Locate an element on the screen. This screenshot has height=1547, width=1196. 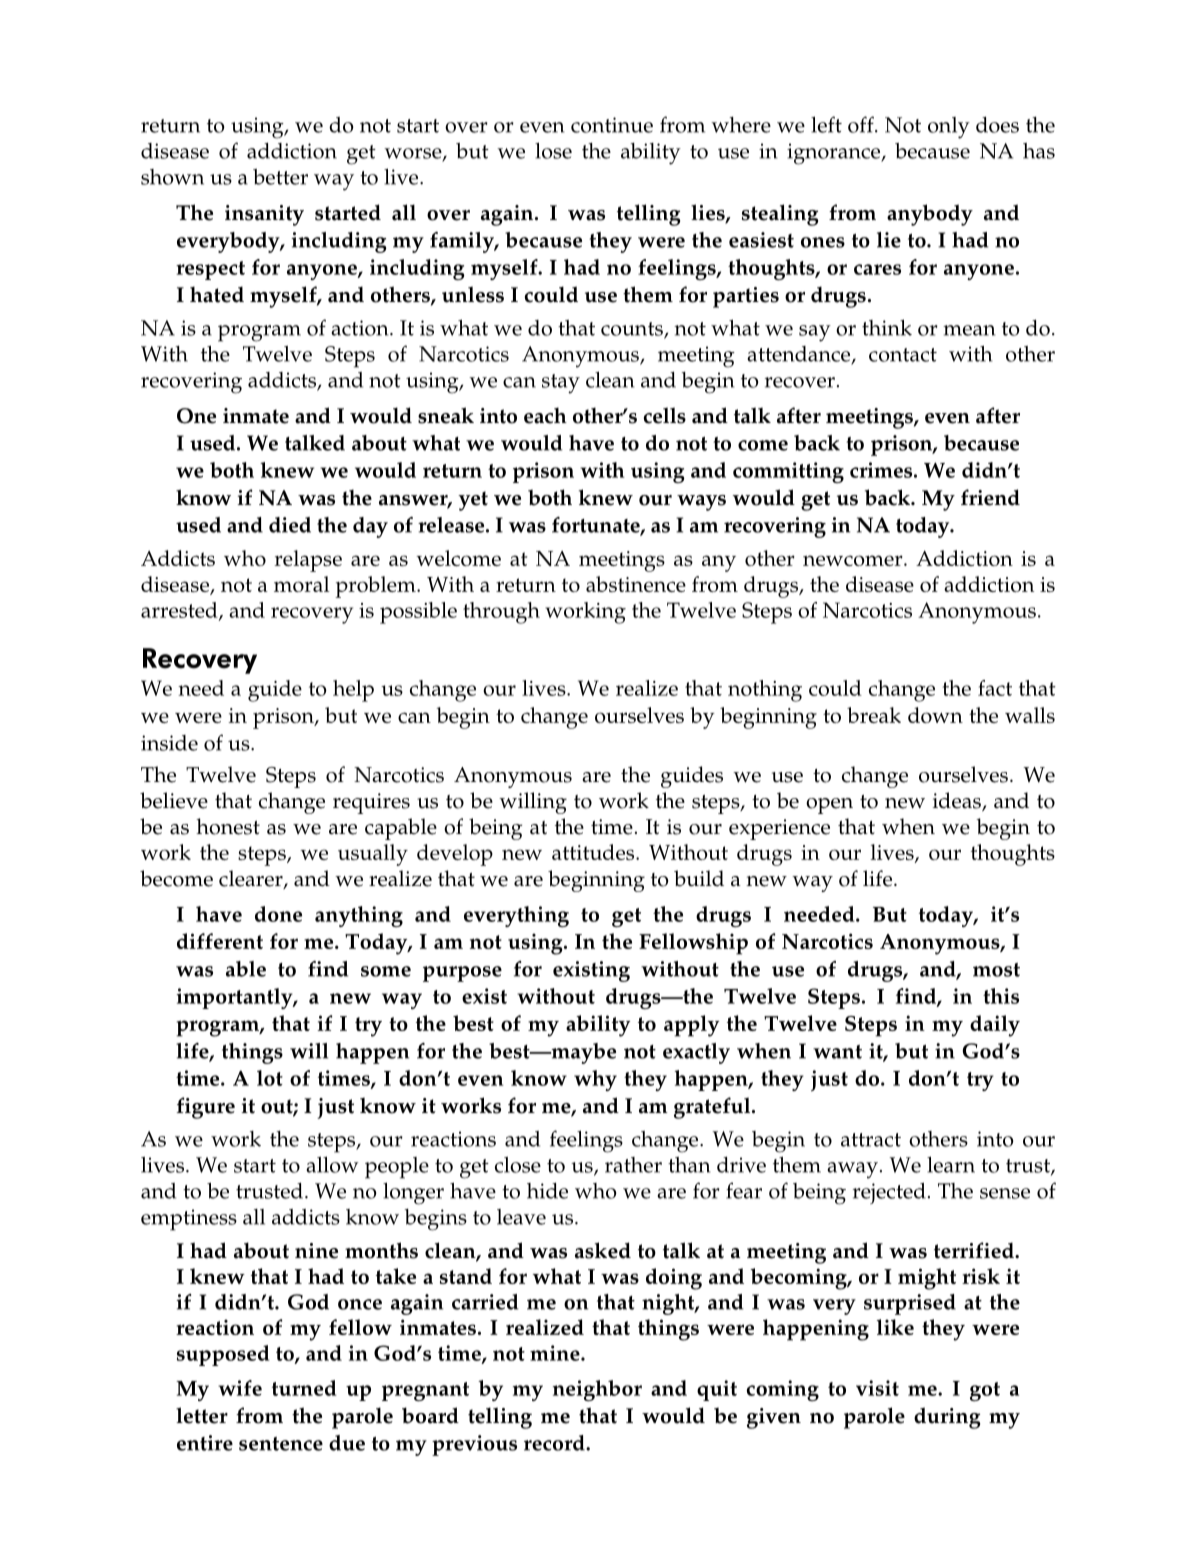
attitudes is located at coordinates (594, 852).
